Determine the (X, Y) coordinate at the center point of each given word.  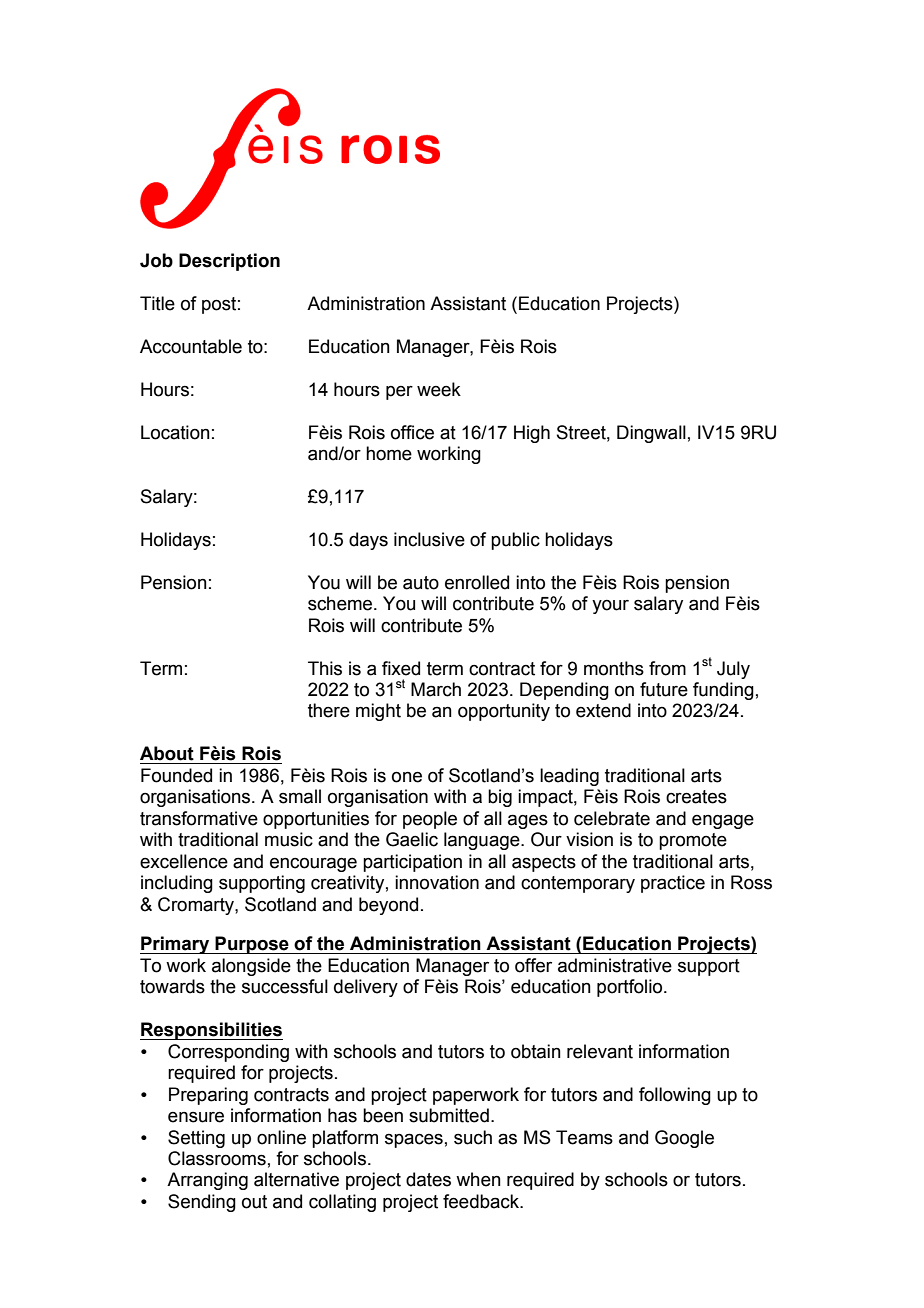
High (532, 434)
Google (684, 1139)
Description (229, 262)
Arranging (207, 1181)
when (478, 1179)
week (439, 389)
